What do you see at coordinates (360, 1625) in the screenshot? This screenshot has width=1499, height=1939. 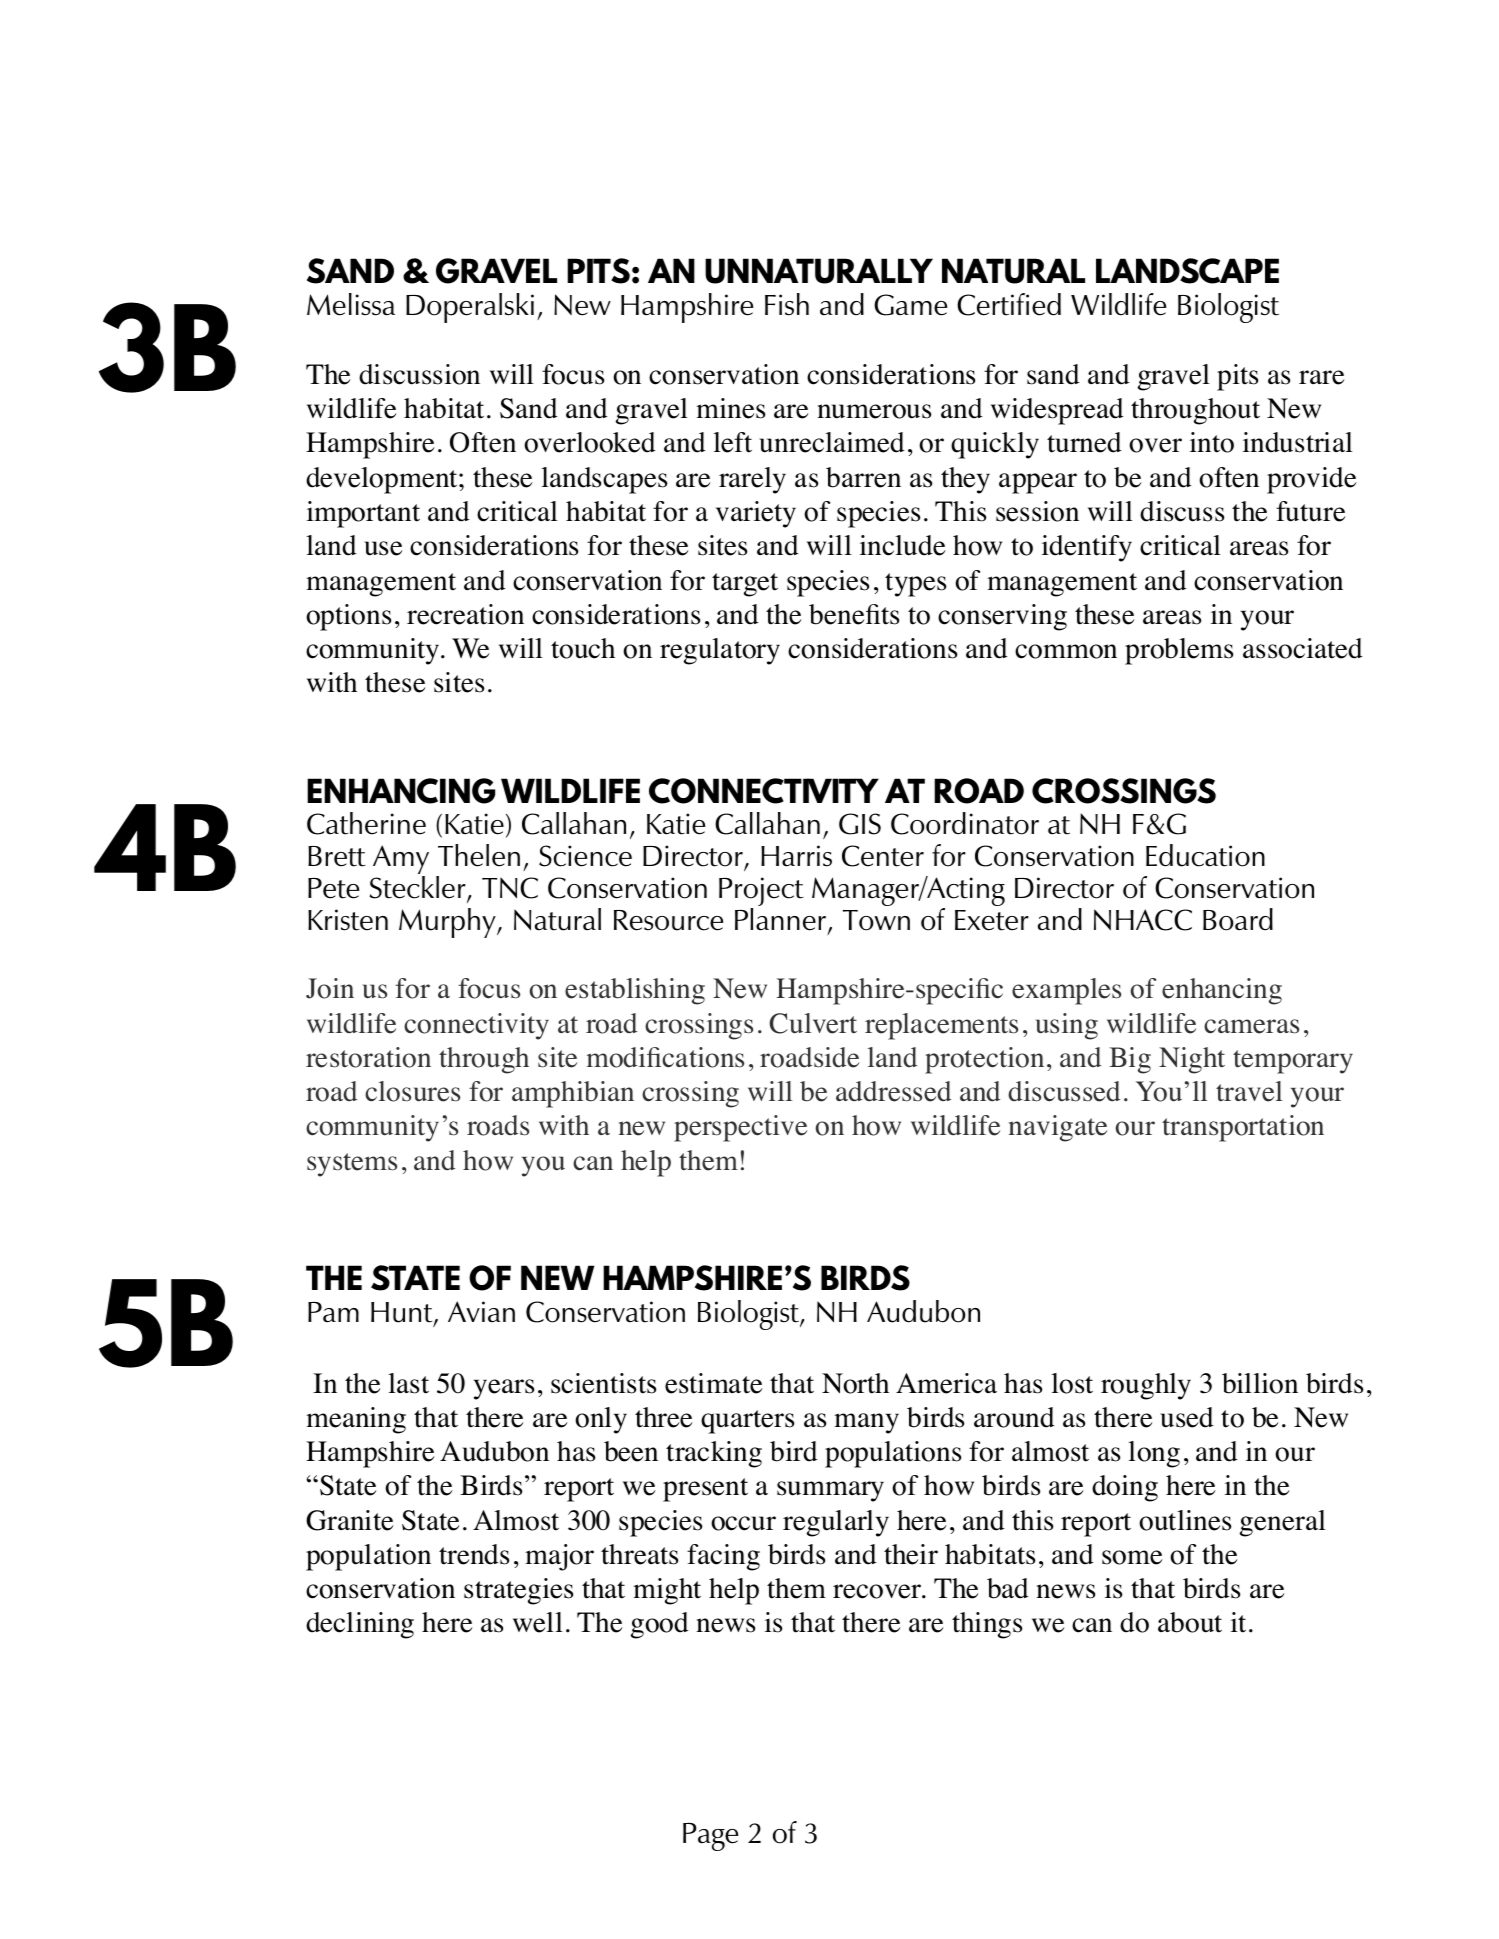 I see `declining` at bounding box center [360, 1625].
